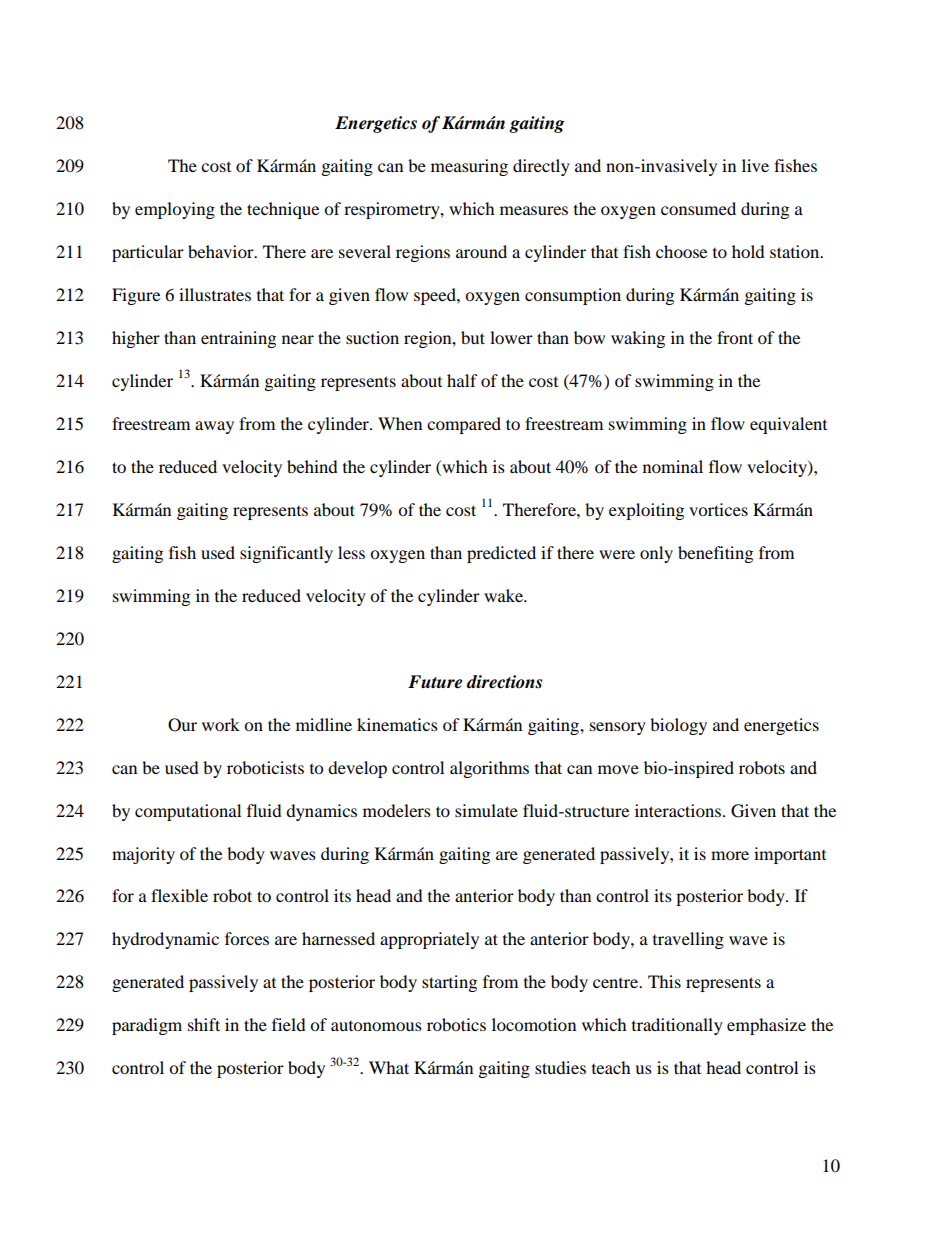 This screenshot has height=1233, width=952. Describe the element at coordinates (486, 810) in the screenshot. I see `simulate` at that location.
